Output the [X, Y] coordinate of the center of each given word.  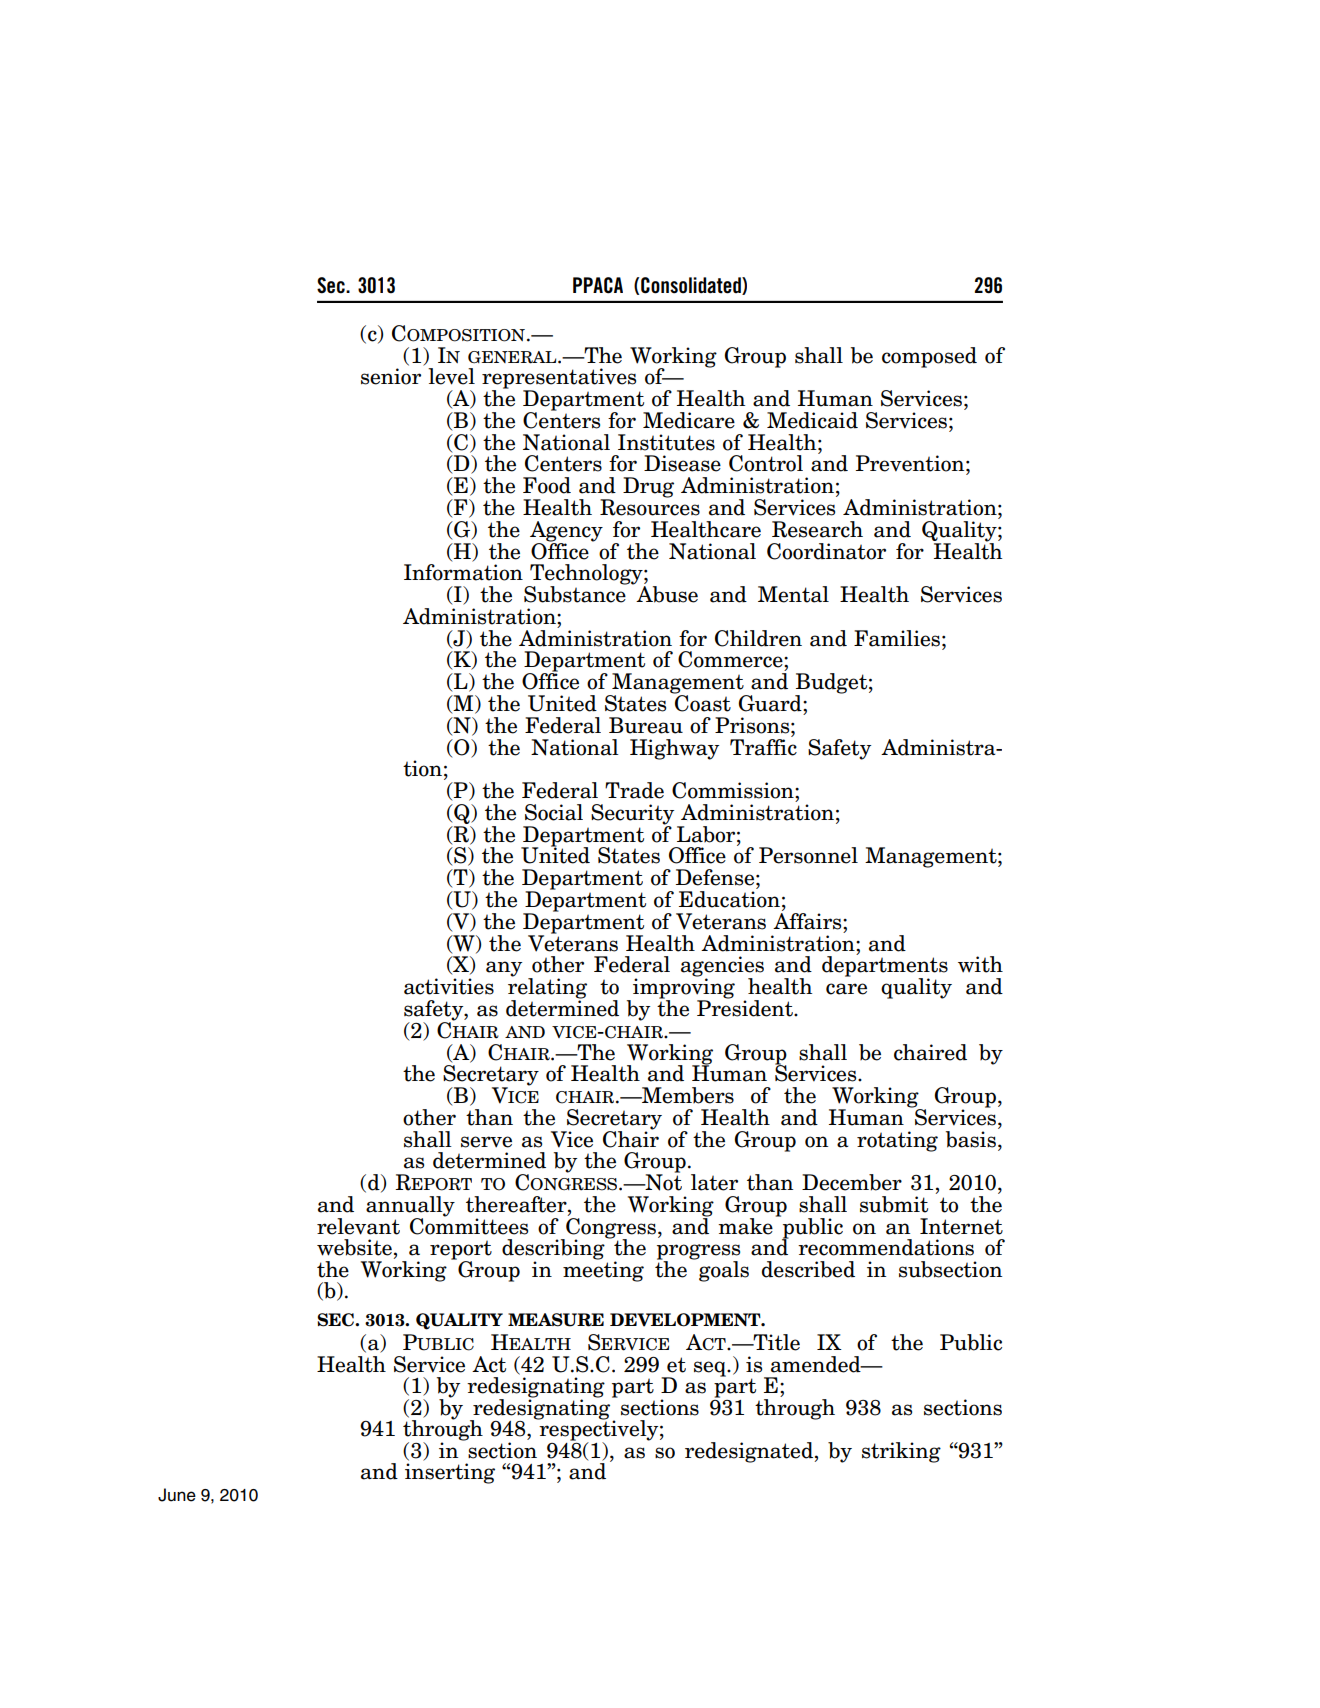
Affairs [808, 920]
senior [391, 376]
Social [554, 812]
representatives [559, 379]
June [177, 1495]
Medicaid [812, 420]
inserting [450, 1473]
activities [449, 986]
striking [901, 1452]
